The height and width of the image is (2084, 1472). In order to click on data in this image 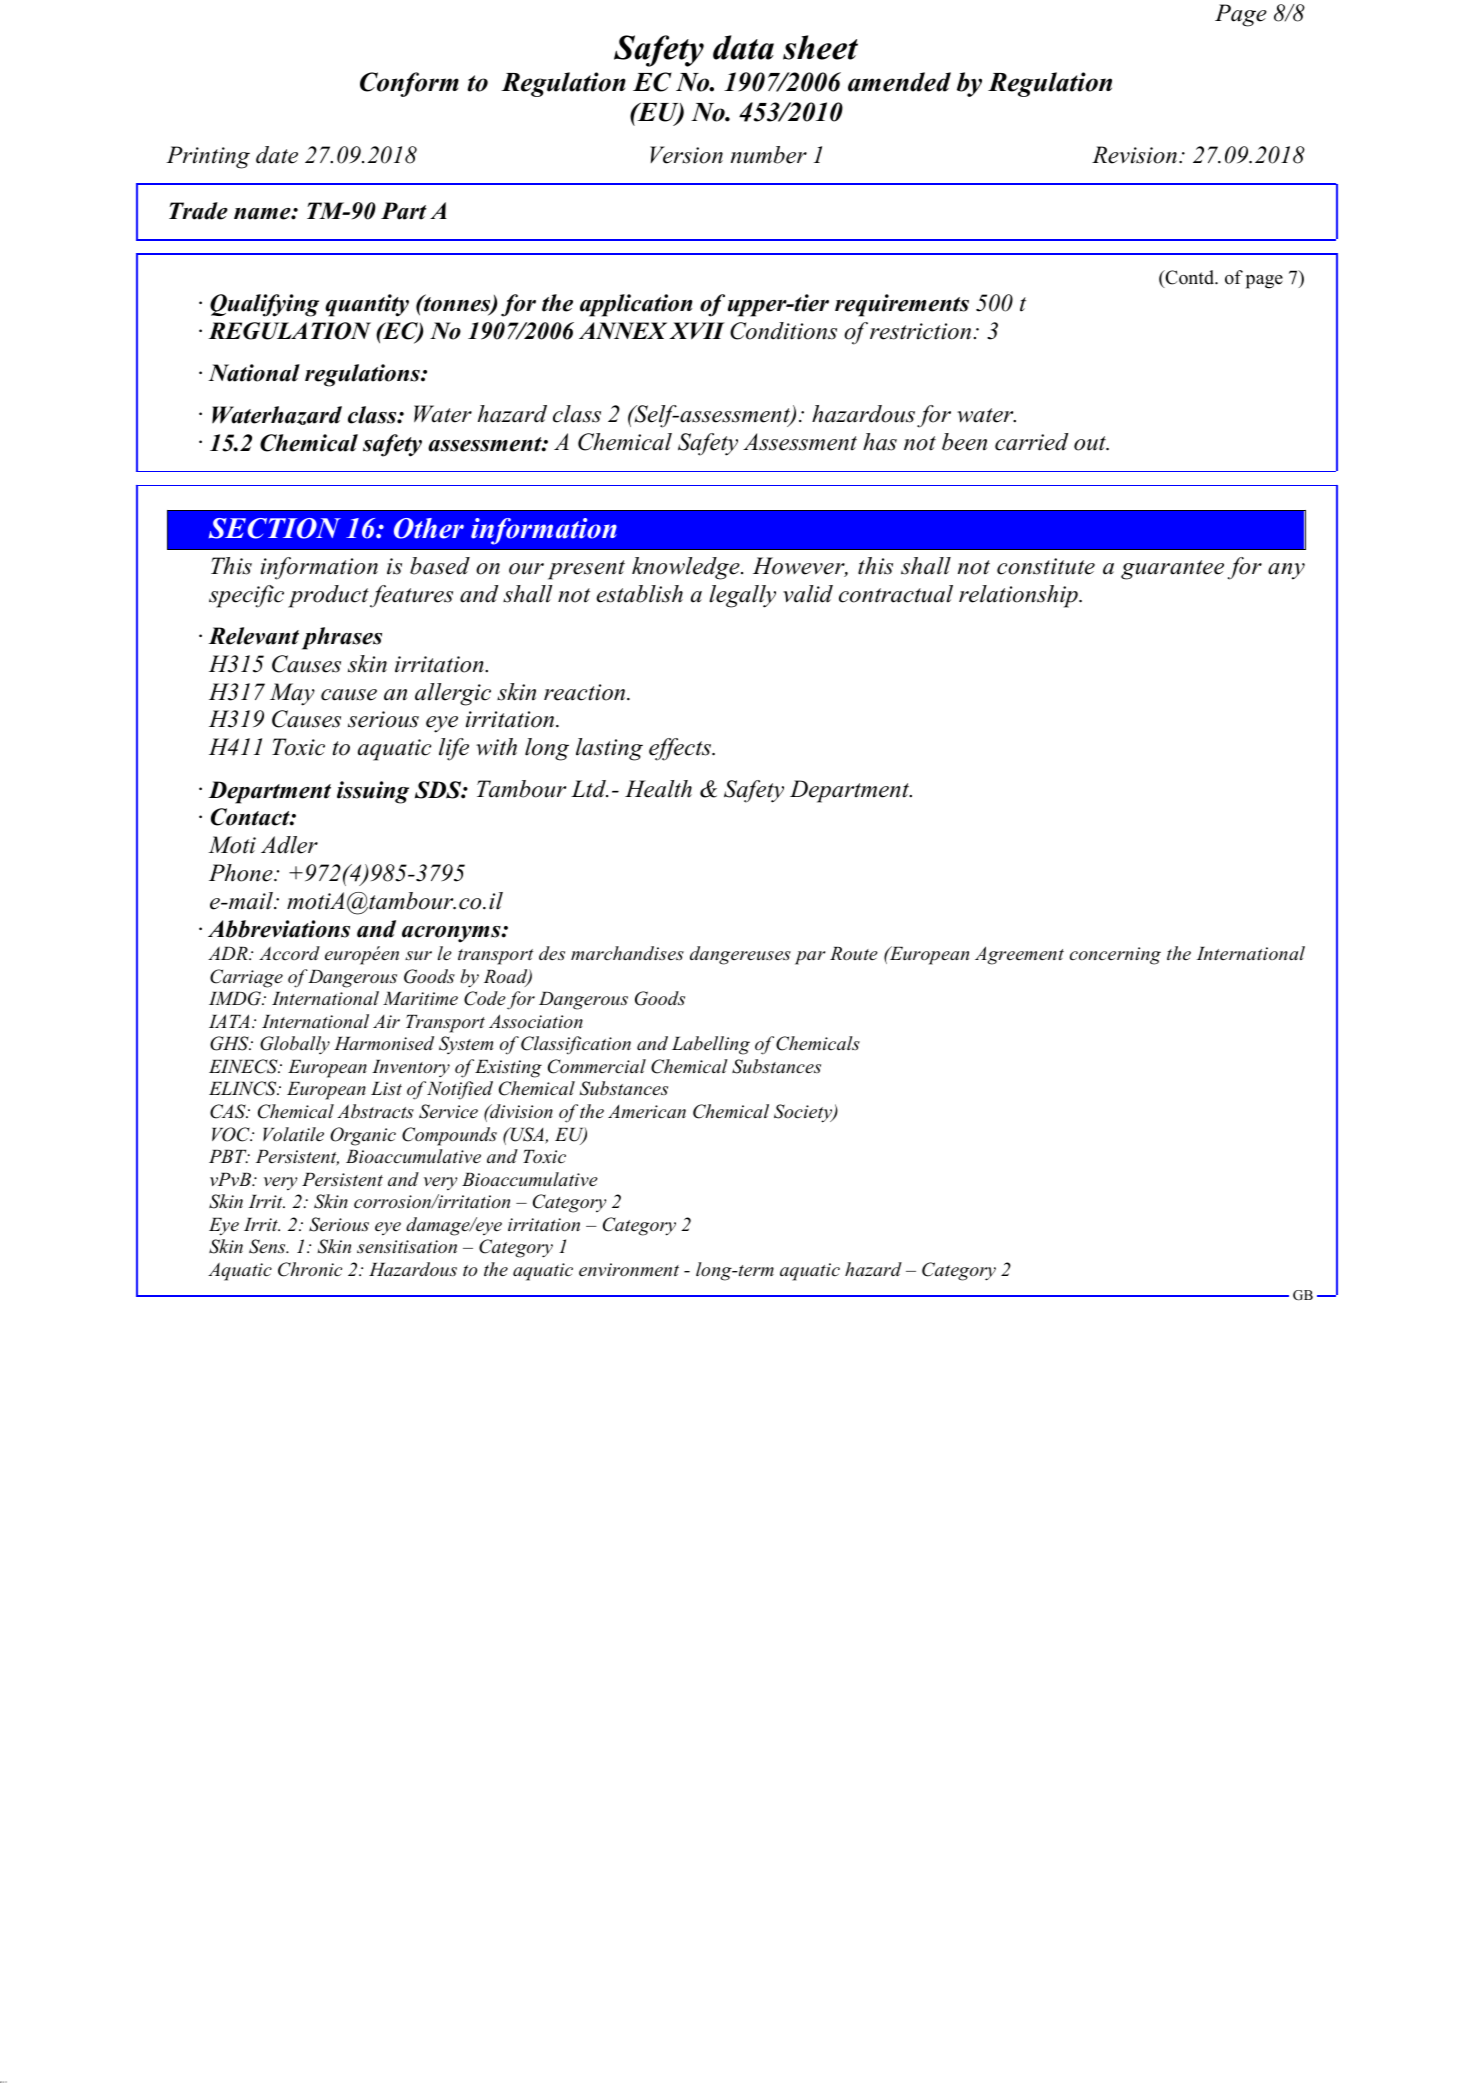, I will do `click(743, 47)`.
